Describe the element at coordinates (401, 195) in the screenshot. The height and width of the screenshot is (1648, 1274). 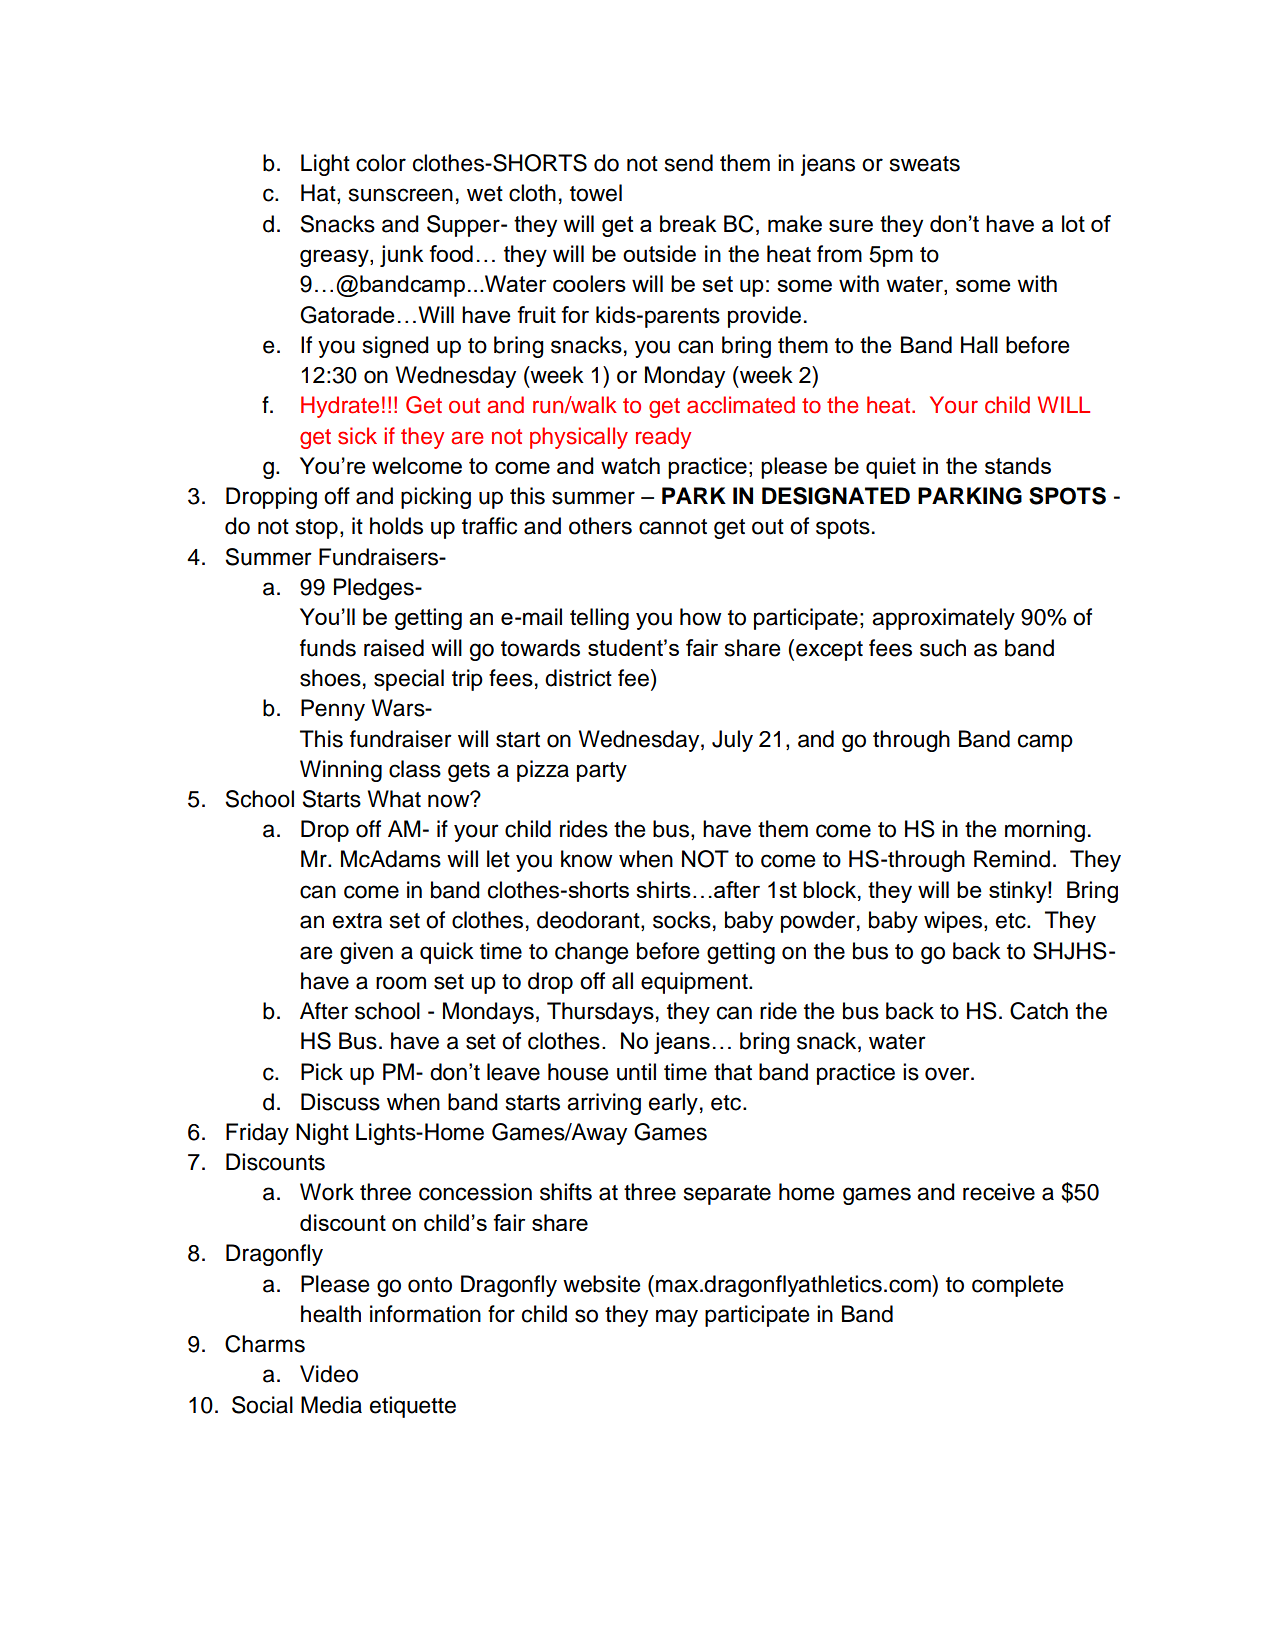
I see `sunscreen` at that location.
